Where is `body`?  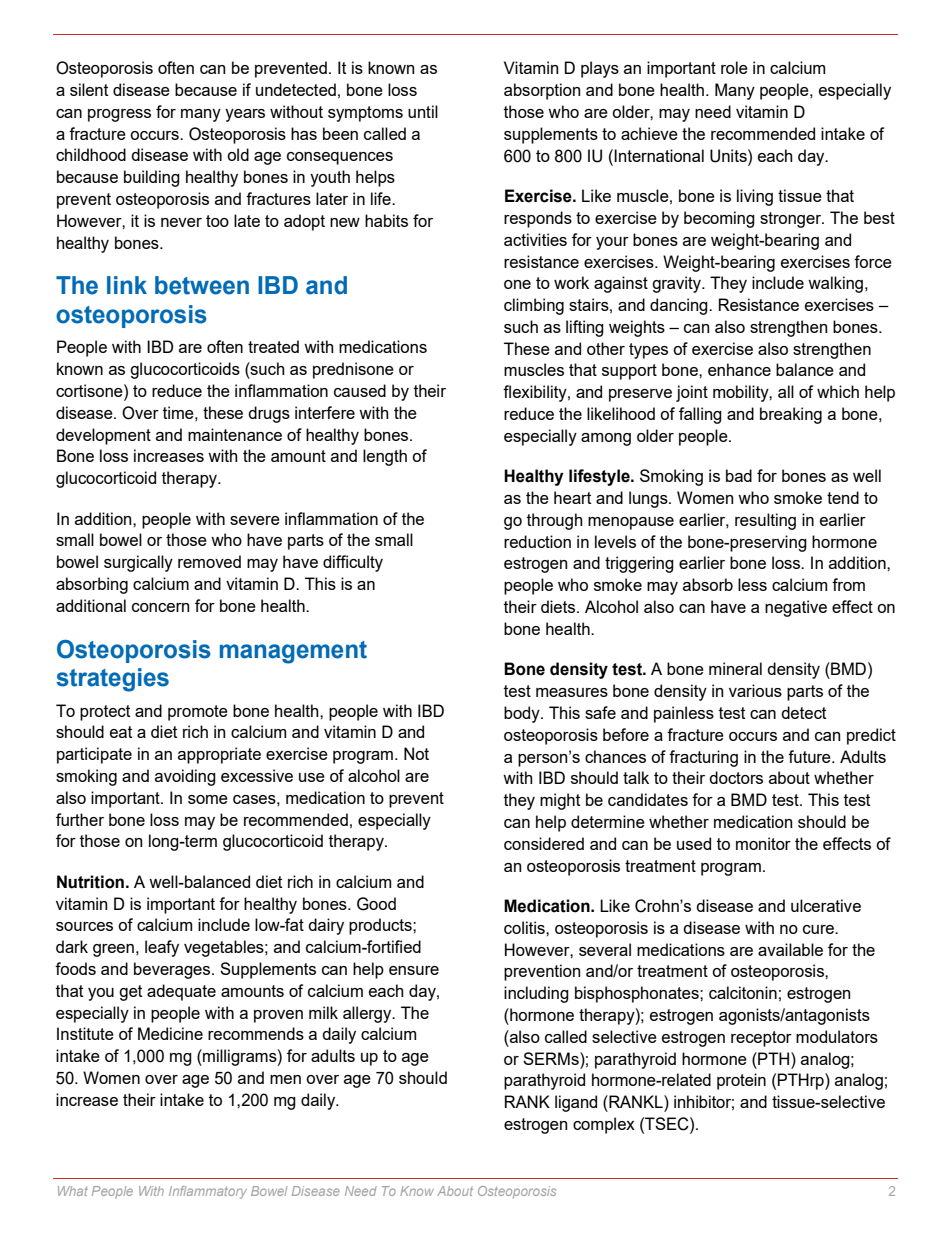
body is located at coordinates (523, 714).
